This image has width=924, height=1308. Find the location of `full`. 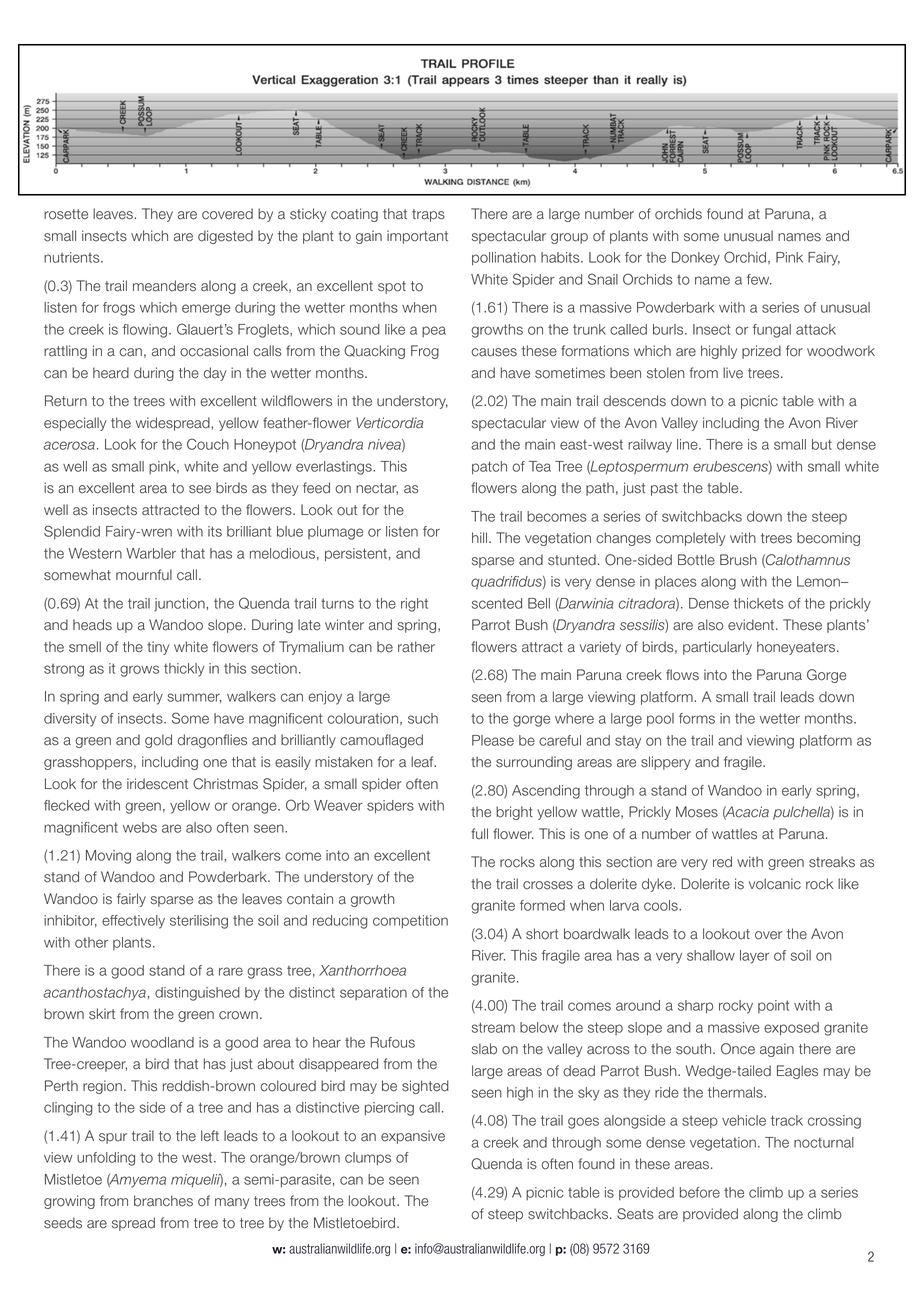

full is located at coordinates (479, 834).
